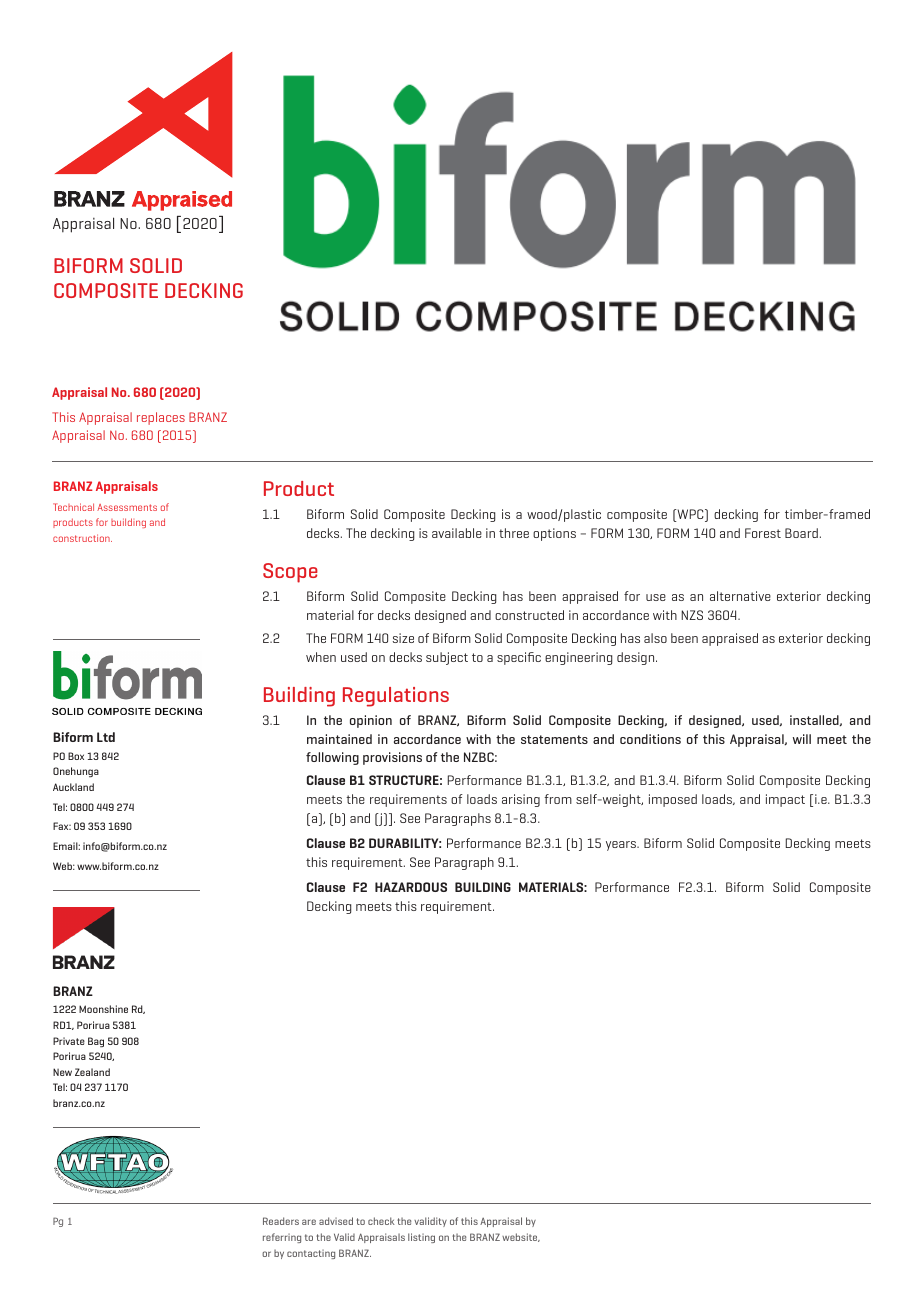 The image size is (924, 1308). Describe the element at coordinates (692, 615) in the image. I see `NZS` at that location.
